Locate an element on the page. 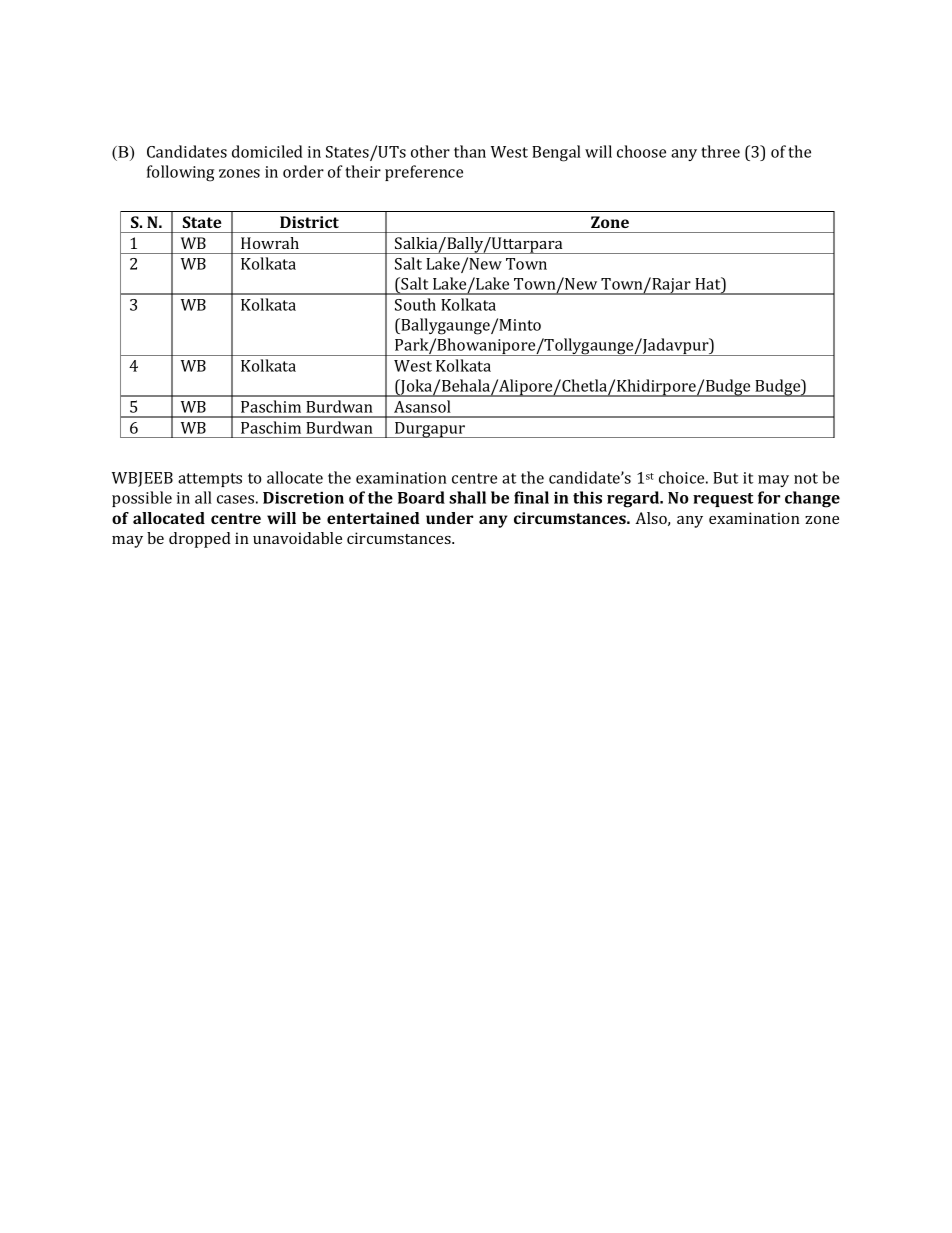 The height and width of the image is (1233, 952). shall is located at coordinates (467, 497).
